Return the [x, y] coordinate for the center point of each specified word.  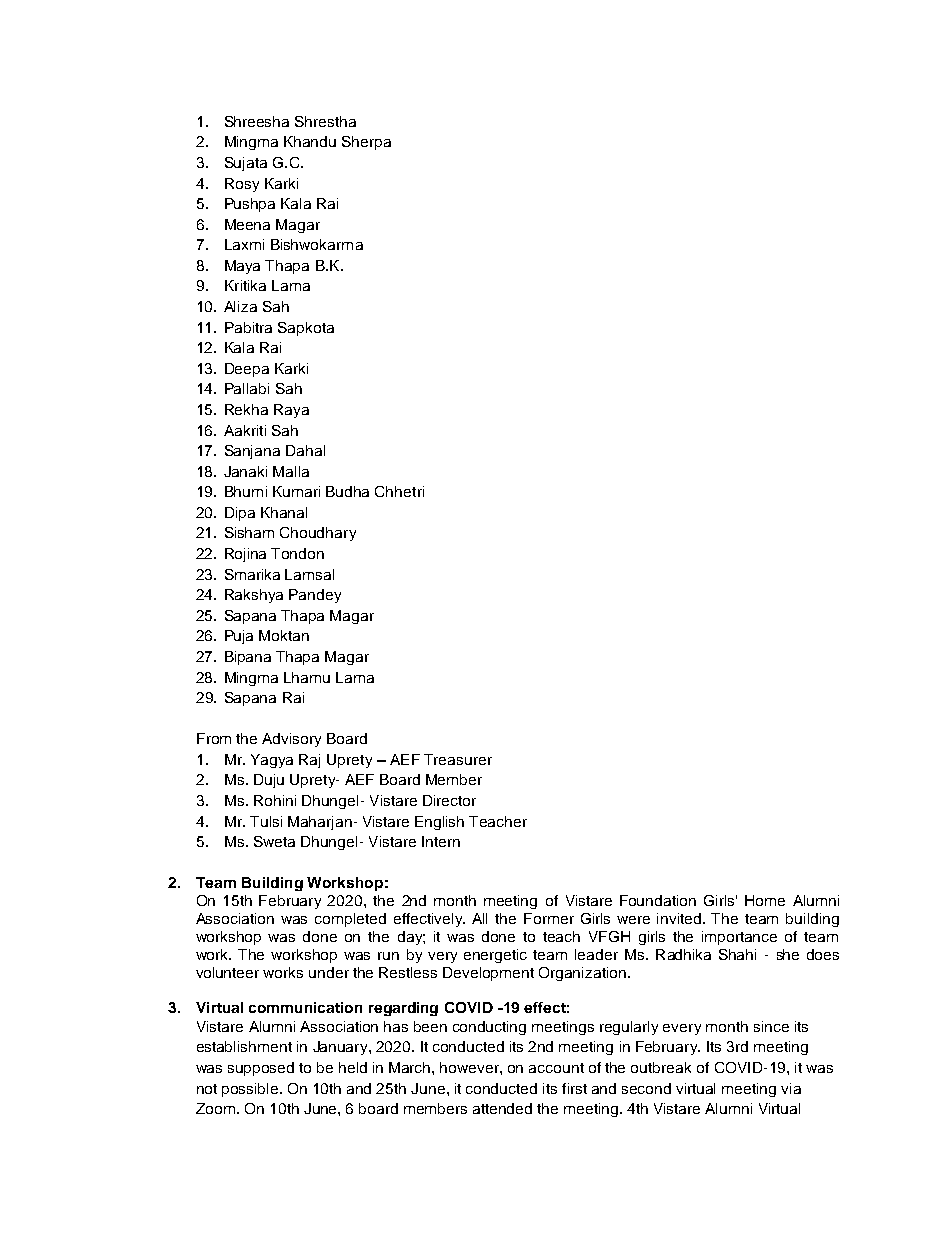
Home [765, 900]
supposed [261, 1069]
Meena [247, 224]
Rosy [242, 185]
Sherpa [366, 143]
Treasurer [458, 759]
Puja [239, 637]
